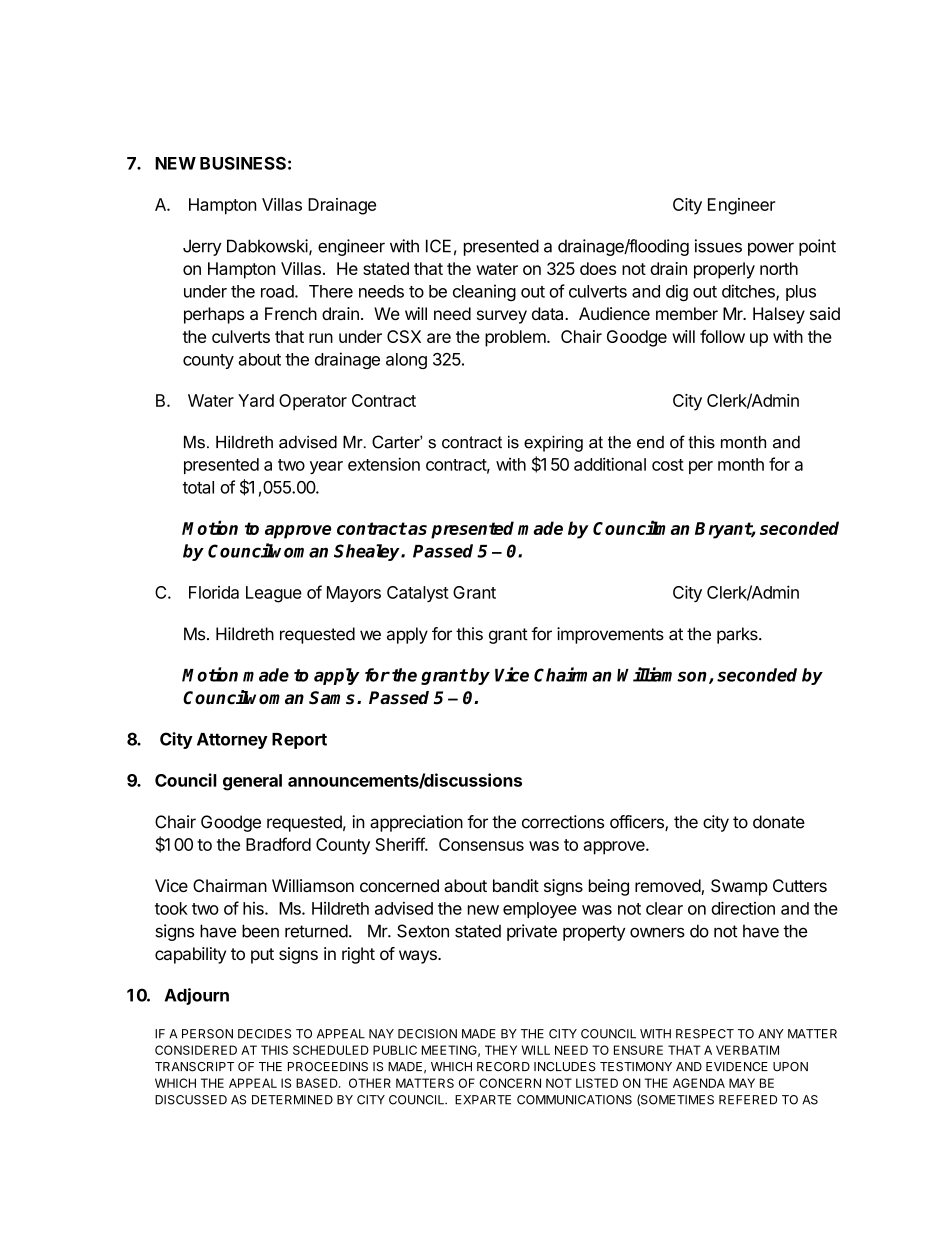 This image has height=1233, width=952. Describe the element at coordinates (553, 444) in the image. I see `expiring` at that location.
